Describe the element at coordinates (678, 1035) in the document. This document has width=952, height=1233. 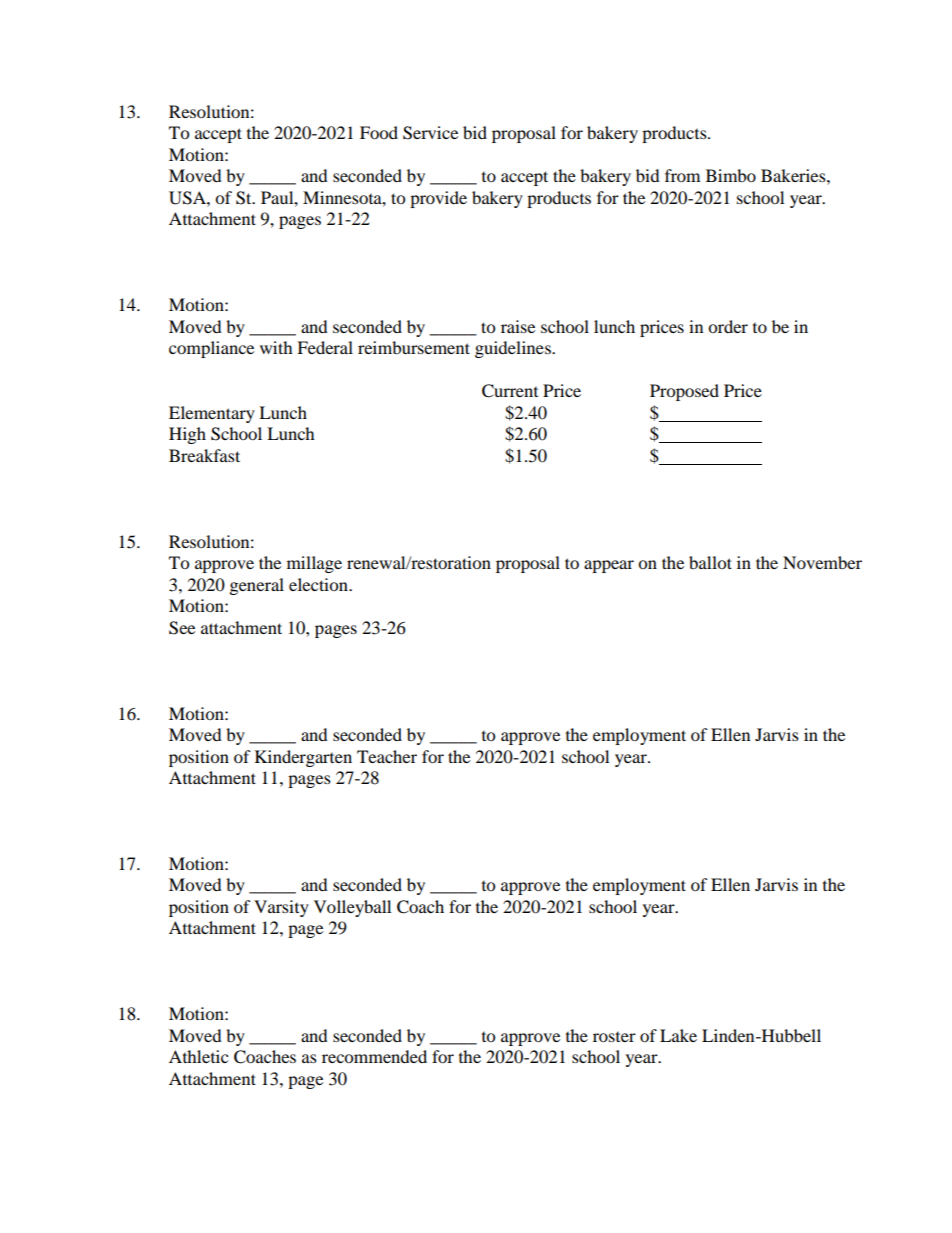
I see `Lake` at that location.
